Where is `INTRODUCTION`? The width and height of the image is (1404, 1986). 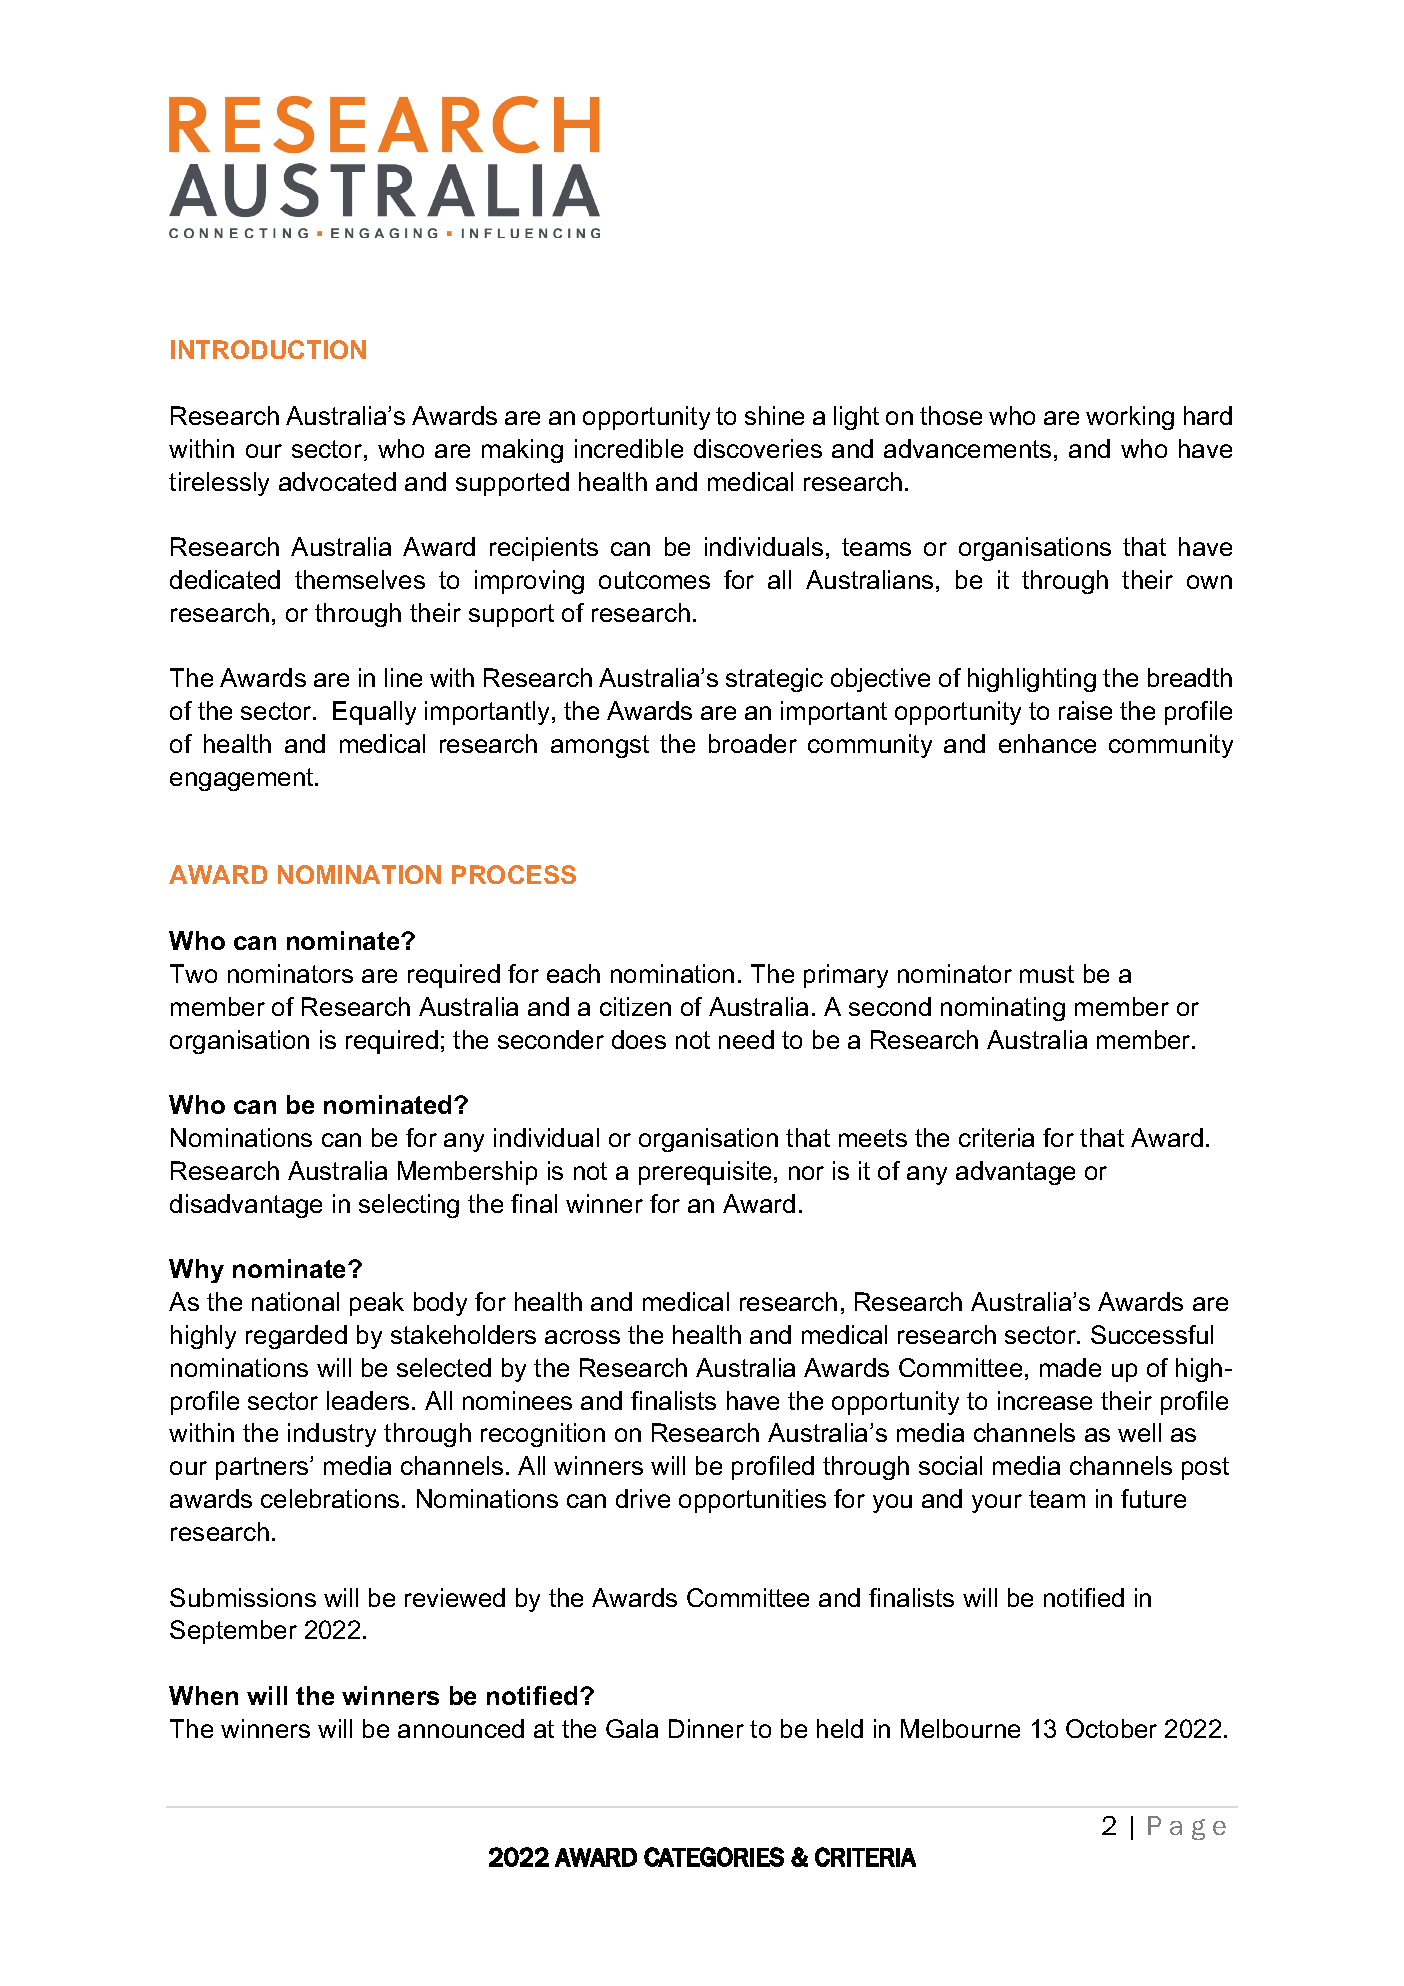 INTRODUCTION is located at coordinates (268, 349).
